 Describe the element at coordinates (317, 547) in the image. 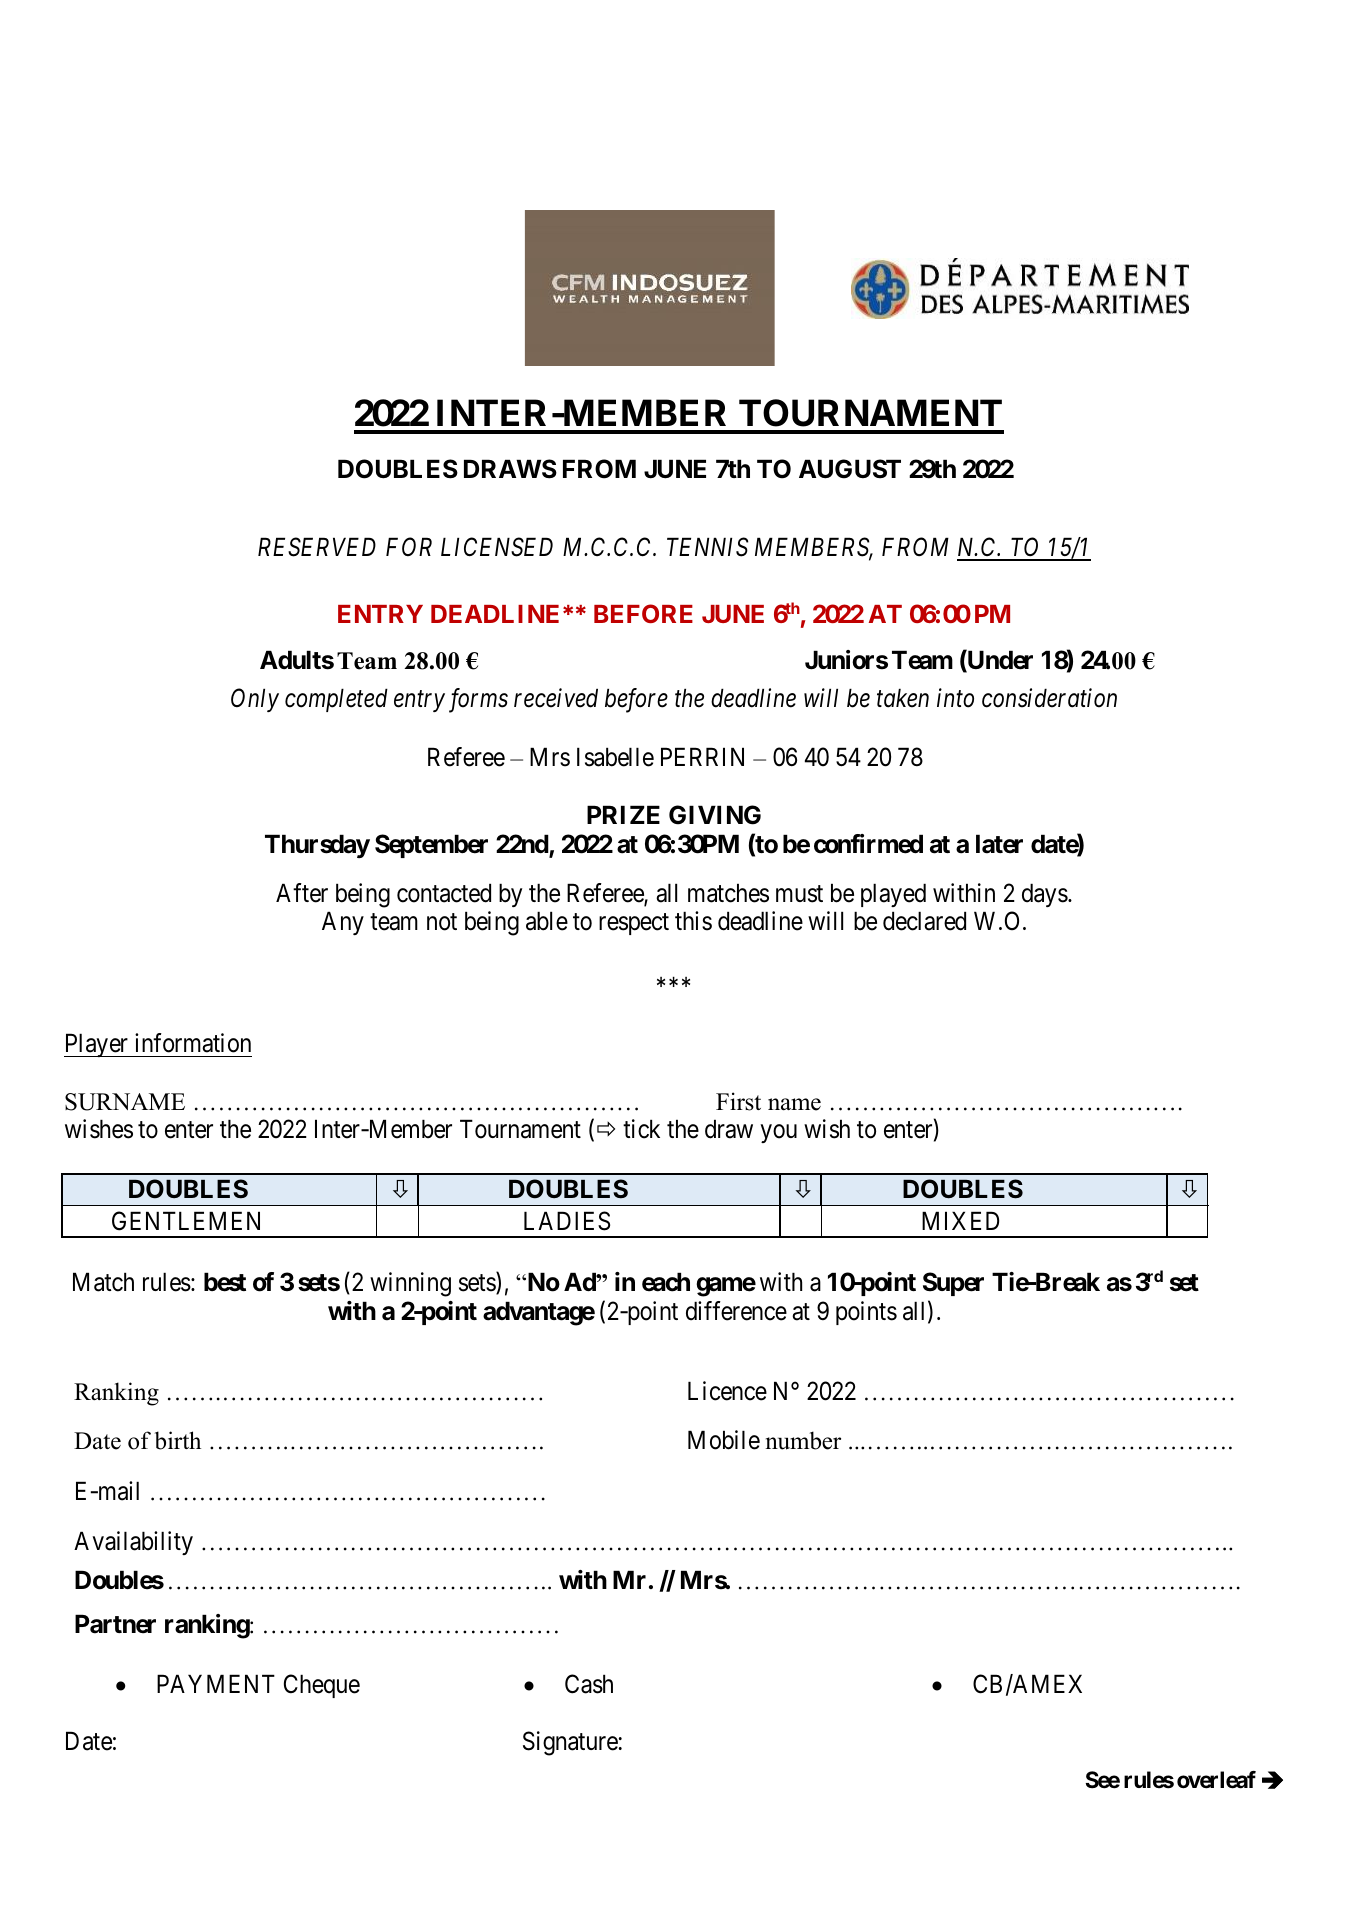

I see `RESERVED` at that location.
